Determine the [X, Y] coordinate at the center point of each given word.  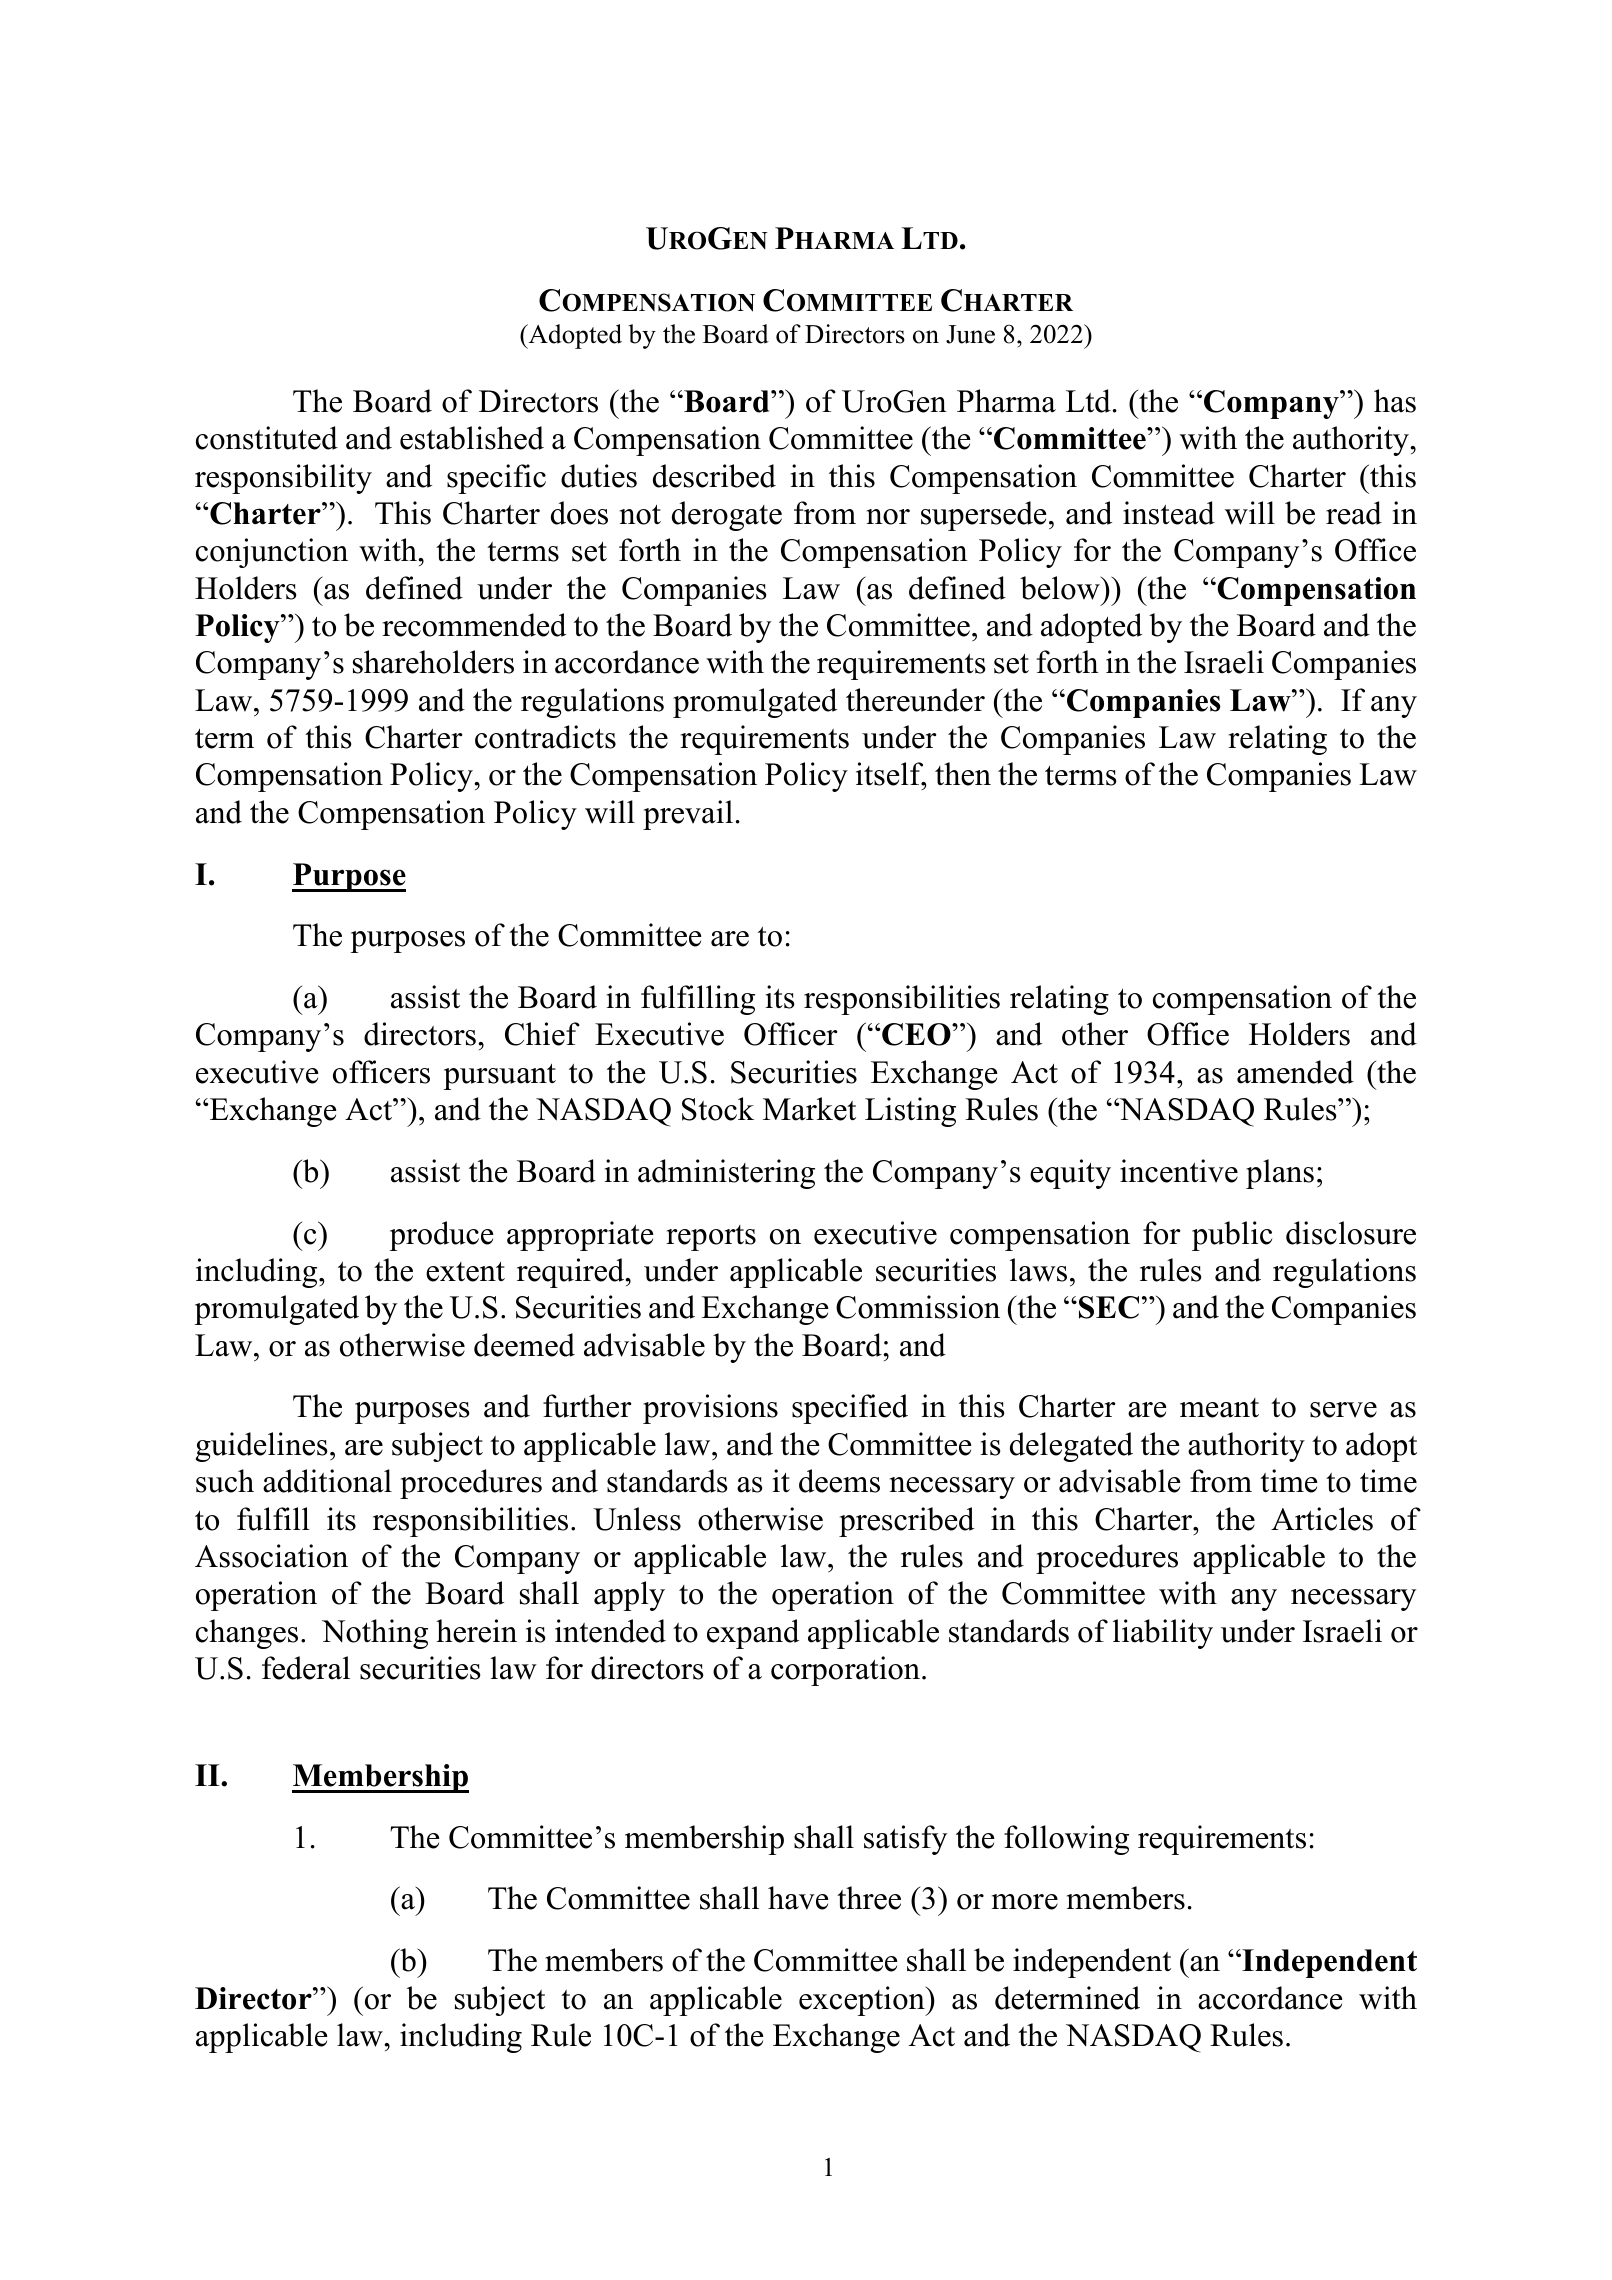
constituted [267, 438]
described [714, 476]
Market [809, 1109]
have [798, 1898]
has [1395, 401]
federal [306, 1668]
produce [441, 1236]
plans [1280, 1174]
